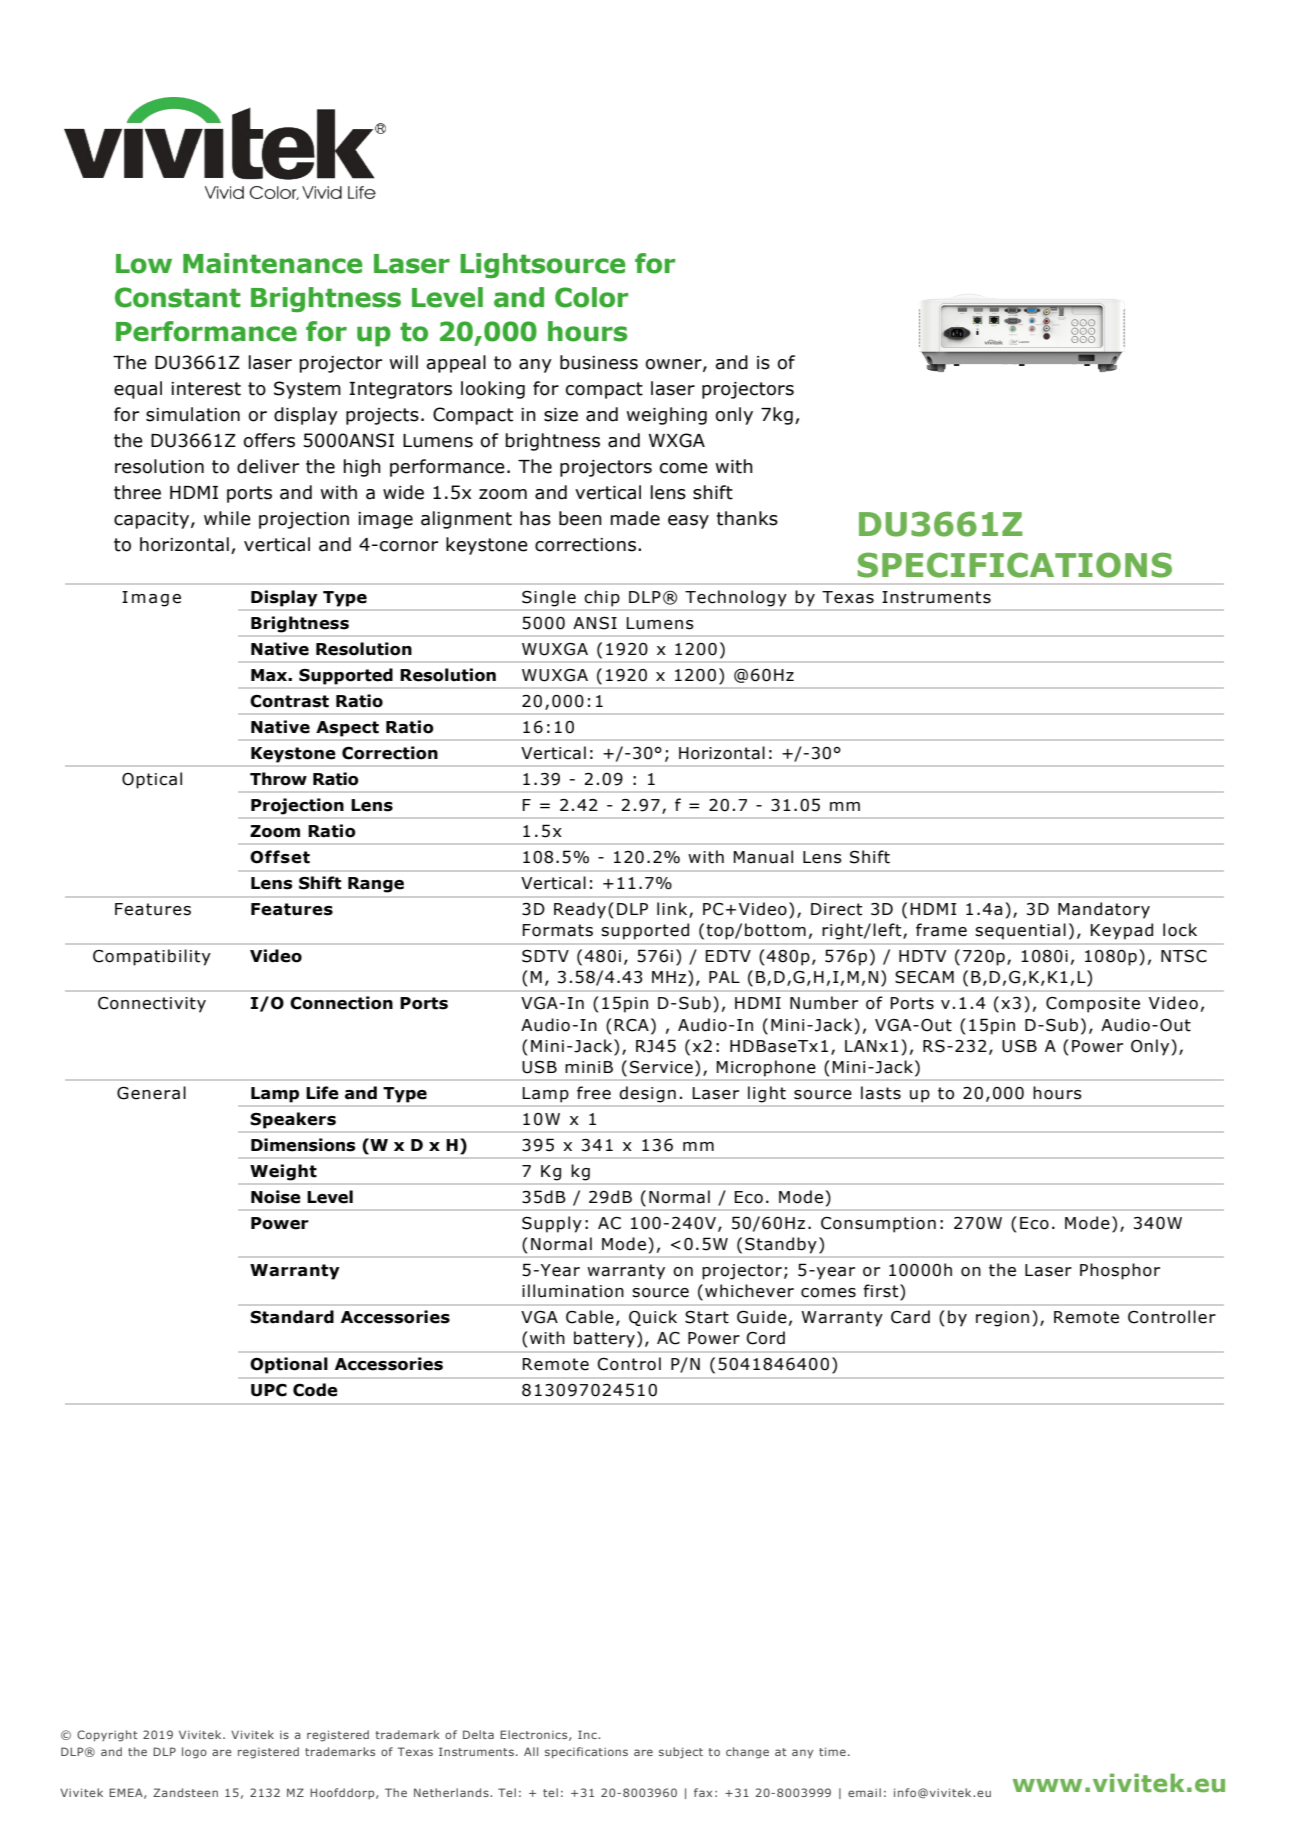 The image size is (1289, 1825). Describe the element at coordinates (653, 1318) in the page. I see `Quick` at that location.
